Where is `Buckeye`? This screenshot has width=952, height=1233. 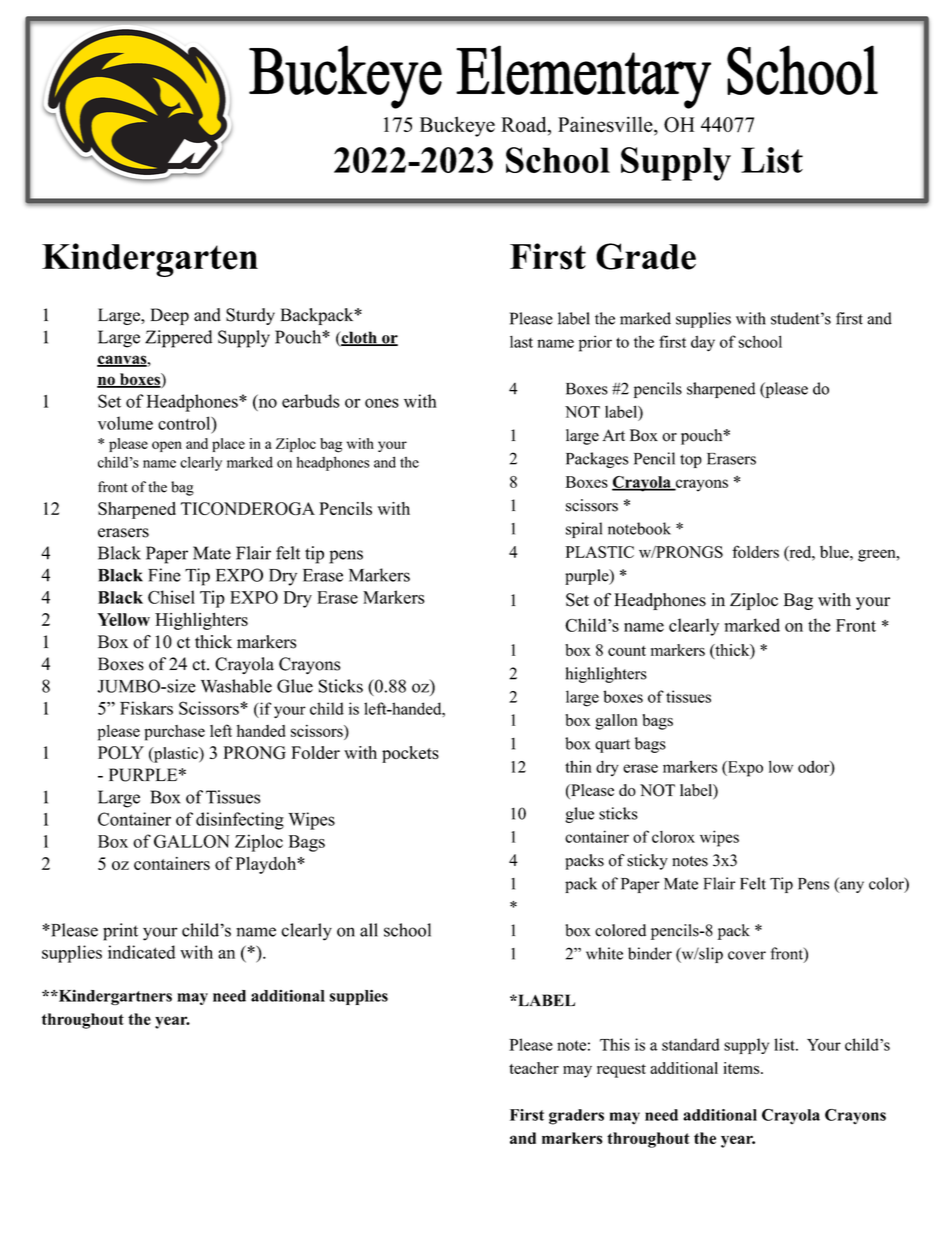
Buckeye is located at coordinates (457, 126).
